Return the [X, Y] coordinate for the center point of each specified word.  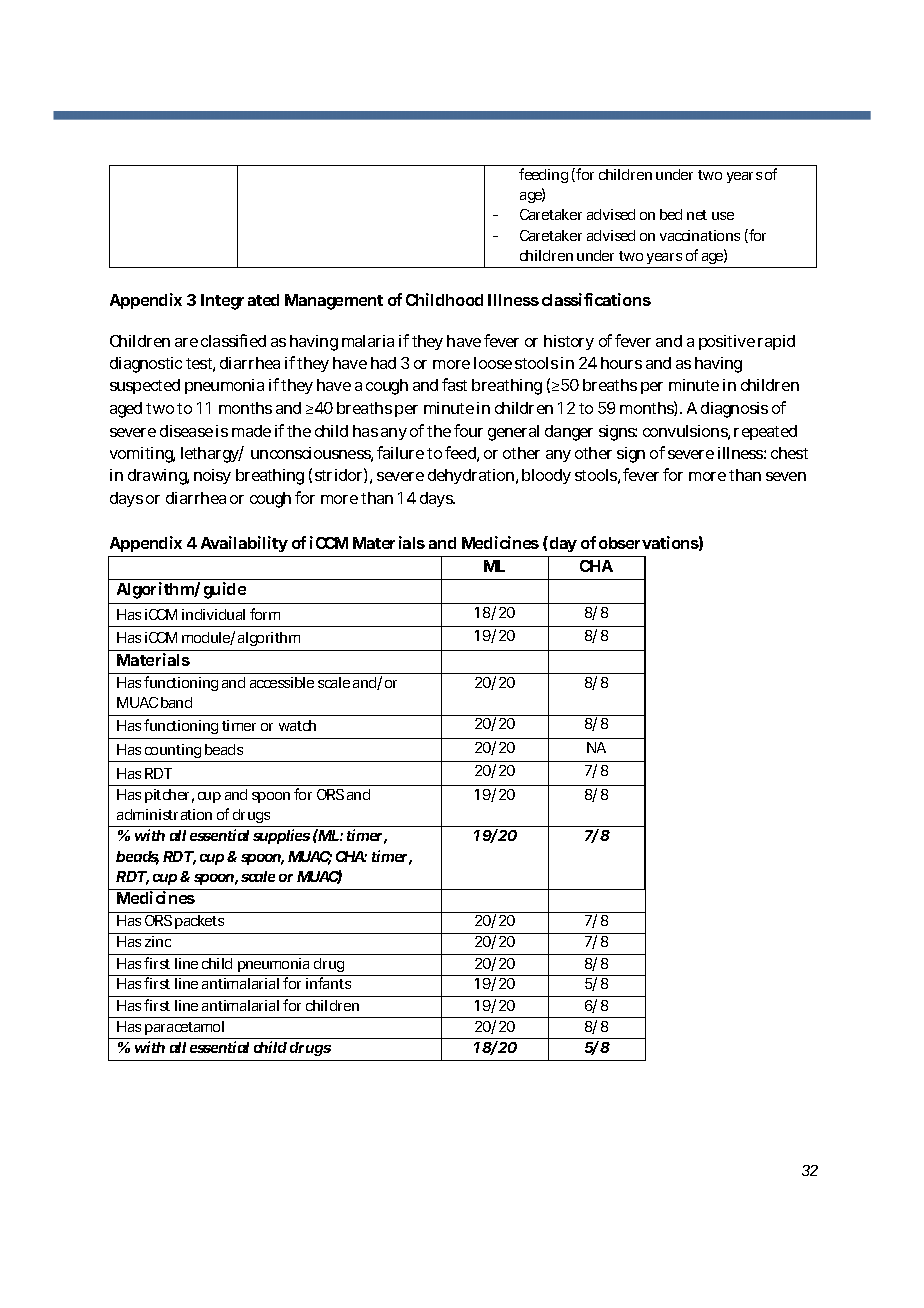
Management [334, 302]
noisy [212, 476]
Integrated [240, 302]
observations [649, 542]
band [176, 702]
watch [297, 725]
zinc [158, 941]
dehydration [471, 476]
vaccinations [700, 235]
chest [789, 453]
